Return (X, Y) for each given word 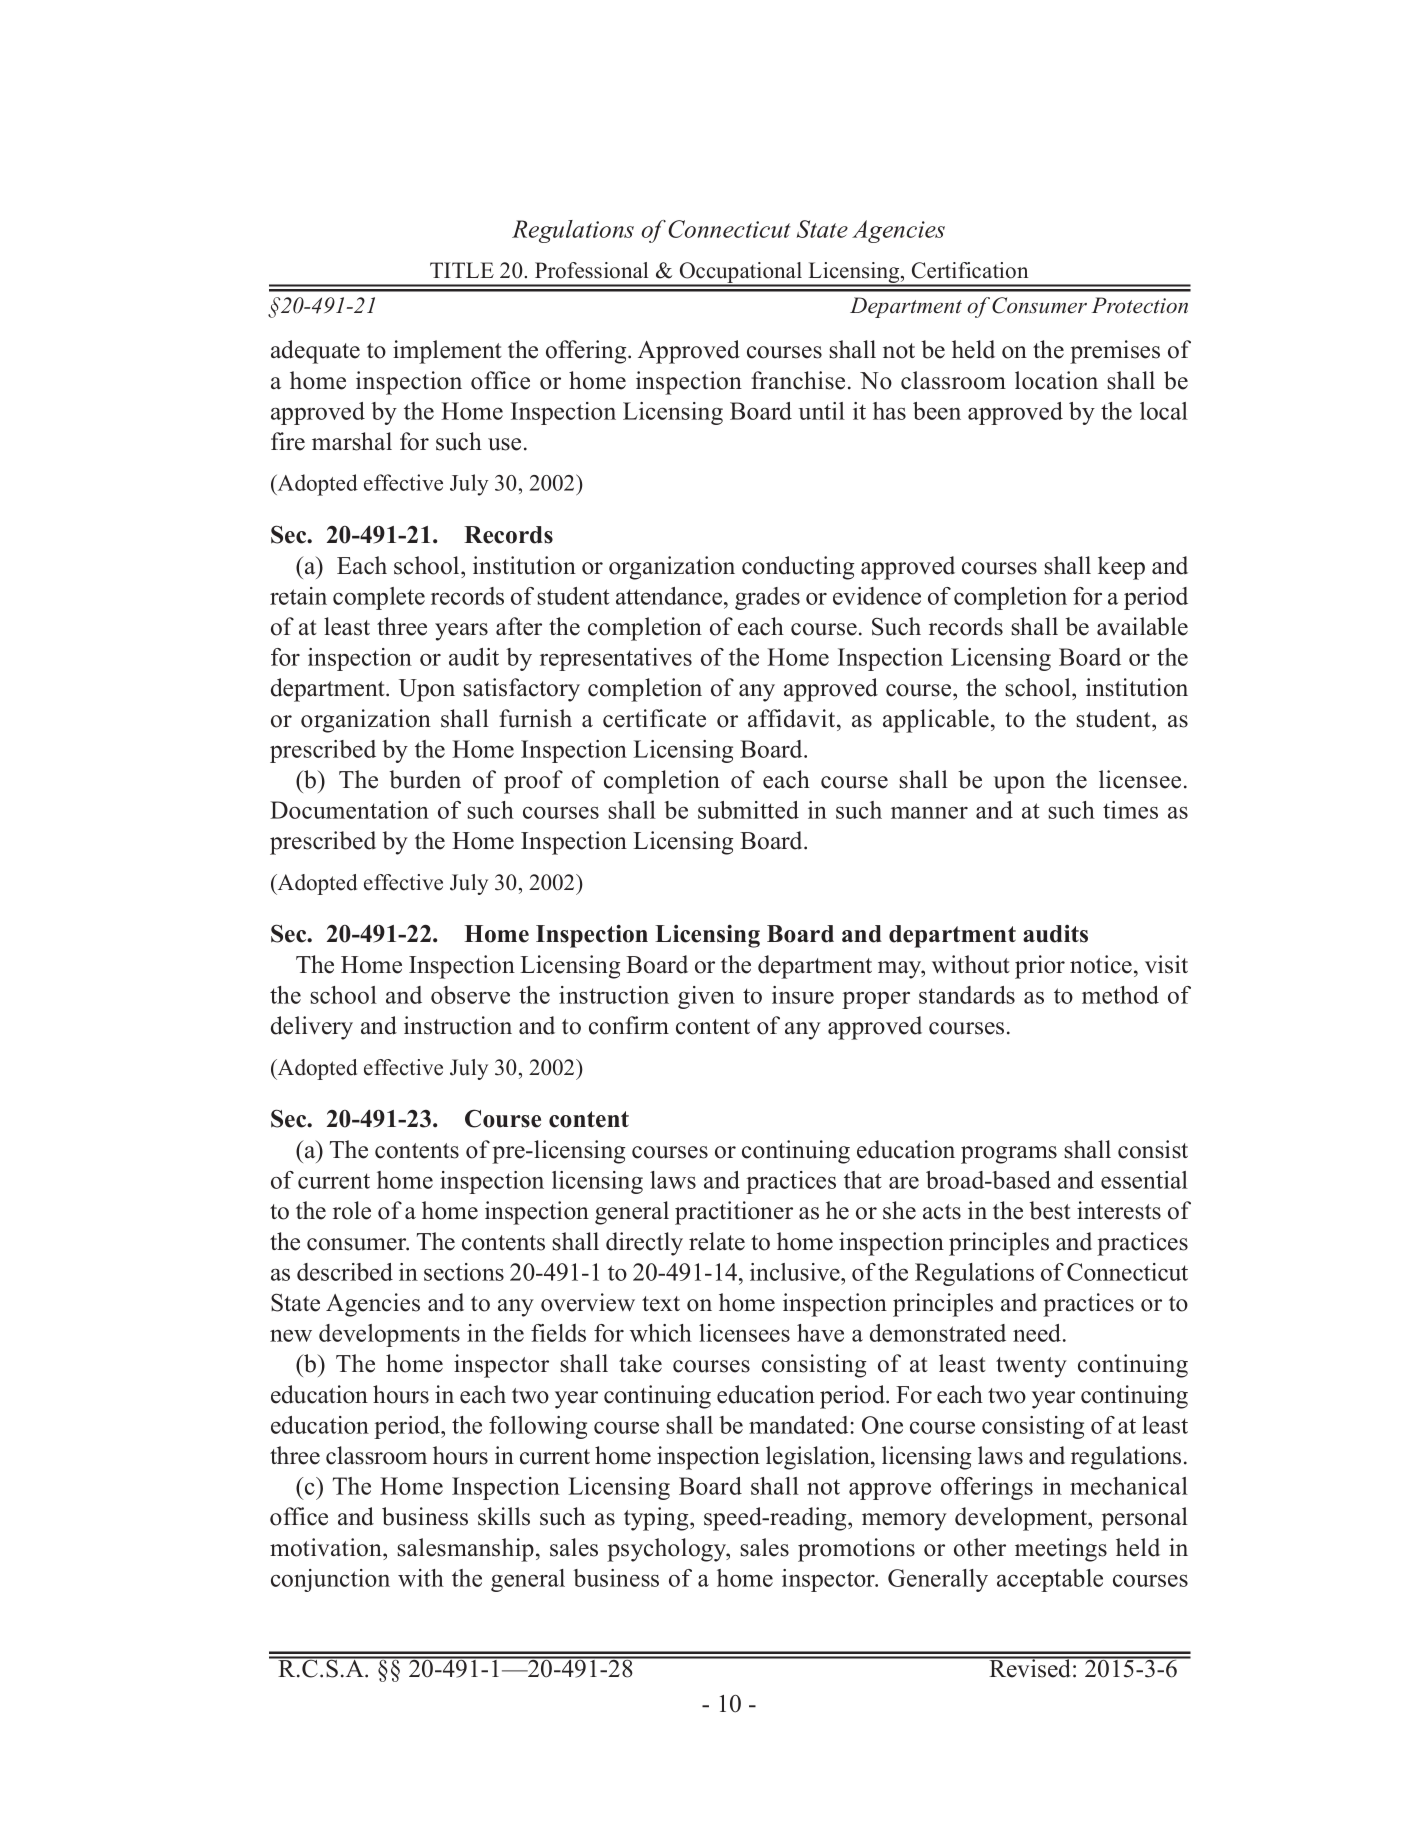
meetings (1061, 1550)
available (1142, 626)
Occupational (741, 274)
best (1050, 1210)
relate (717, 1241)
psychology (668, 1550)
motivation (327, 1547)
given (706, 997)
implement (447, 352)
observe (470, 995)
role (352, 1210)
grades (767, 598)
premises (1115, 352)
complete (379, 598)
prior (1040, 967)
